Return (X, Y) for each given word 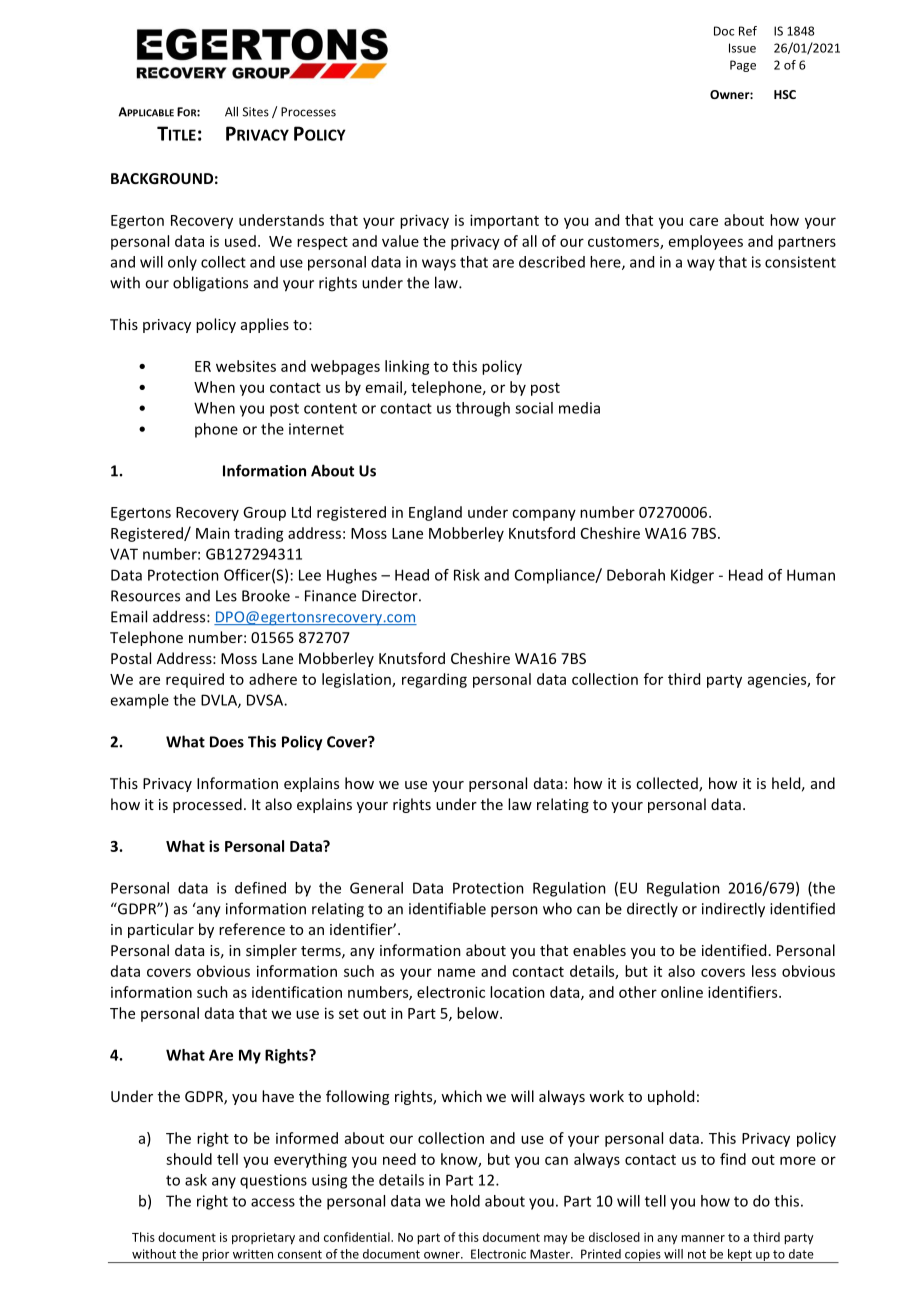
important (504, 221)
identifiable (447, 908)
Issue (742, 48)
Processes (308, 112)
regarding (434, 680)
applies (265, 325)
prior (215, 1256)
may (556, 1240)
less (764, 971)
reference (252, 929)
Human (811, 575)
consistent (800, 262)
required (195, 680)
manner (703, 1238)
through (483, 409)
